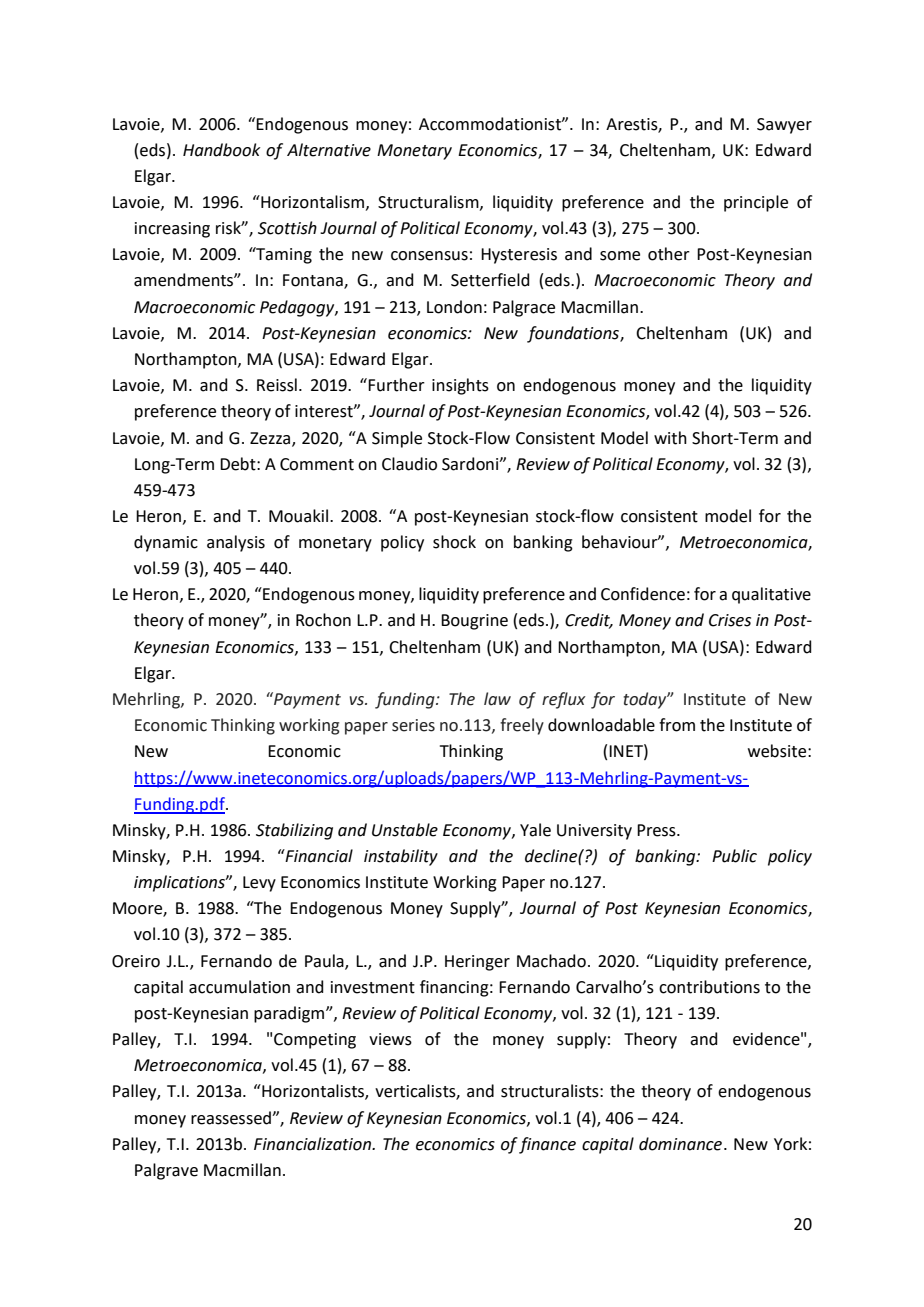 The width and height of the screenshot is (924, 1307). I want to click on finance, so click(547, 1145).
